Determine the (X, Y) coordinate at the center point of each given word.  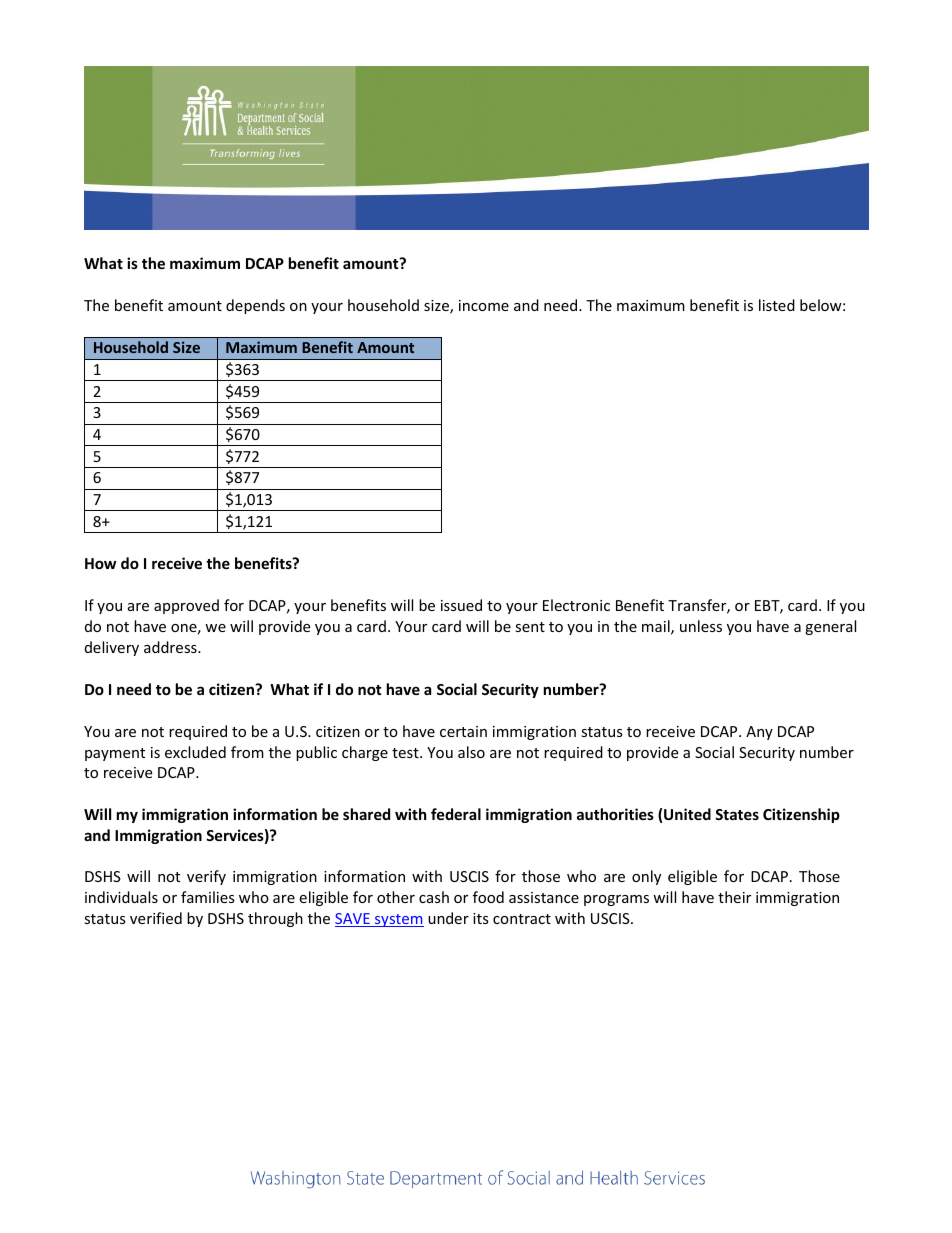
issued (461, 605)
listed (777, 305)
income (484, 305)
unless (701, 626)
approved (186, 606)
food (488, 897)
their (734, 897)
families (208, 897)
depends (255, 306)
